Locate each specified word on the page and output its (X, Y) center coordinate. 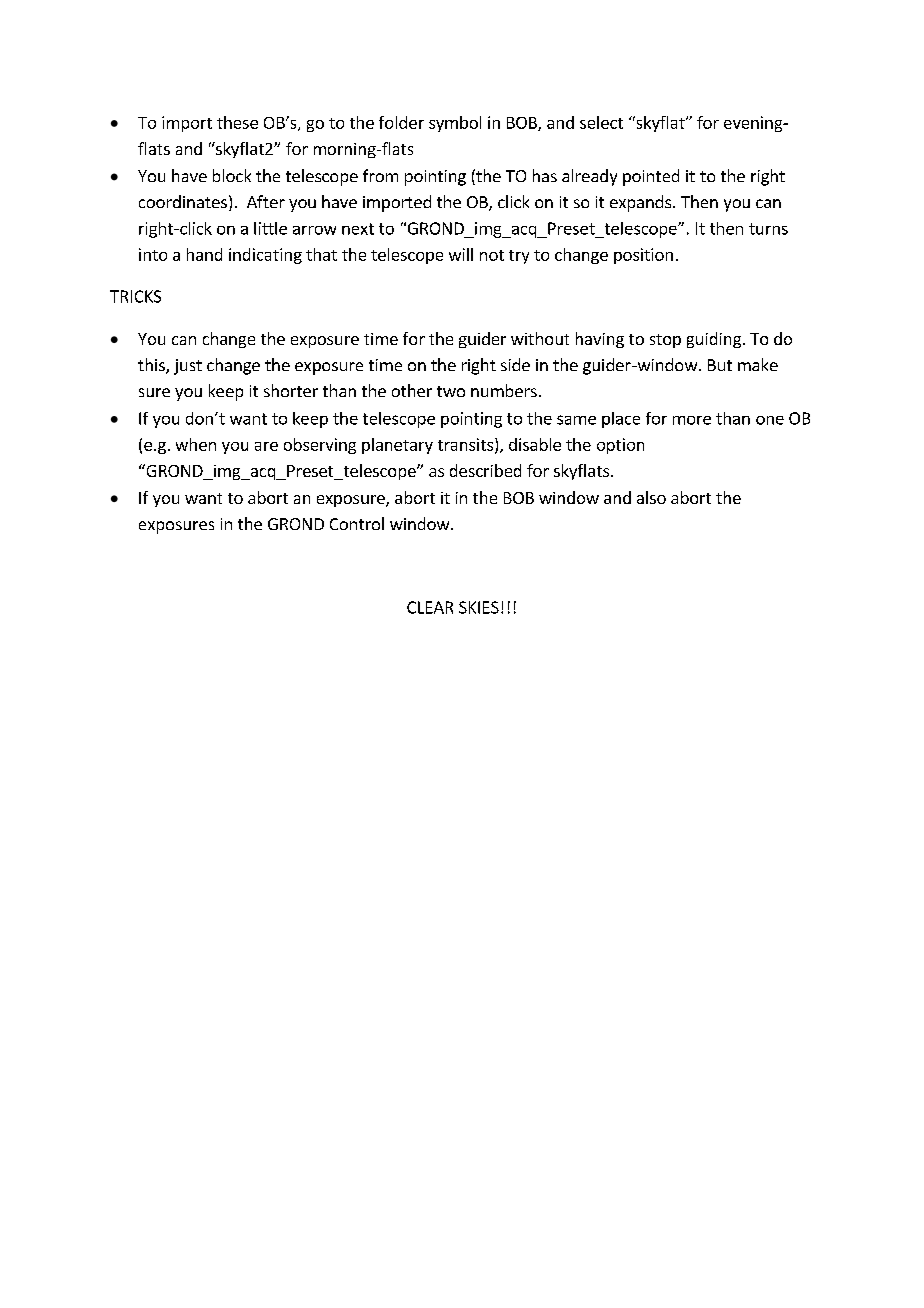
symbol (455, 124)
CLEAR (430, 607)
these (237, 122)
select (601, 122)
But (720, 365)
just (188, 367)
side (515, 364)
